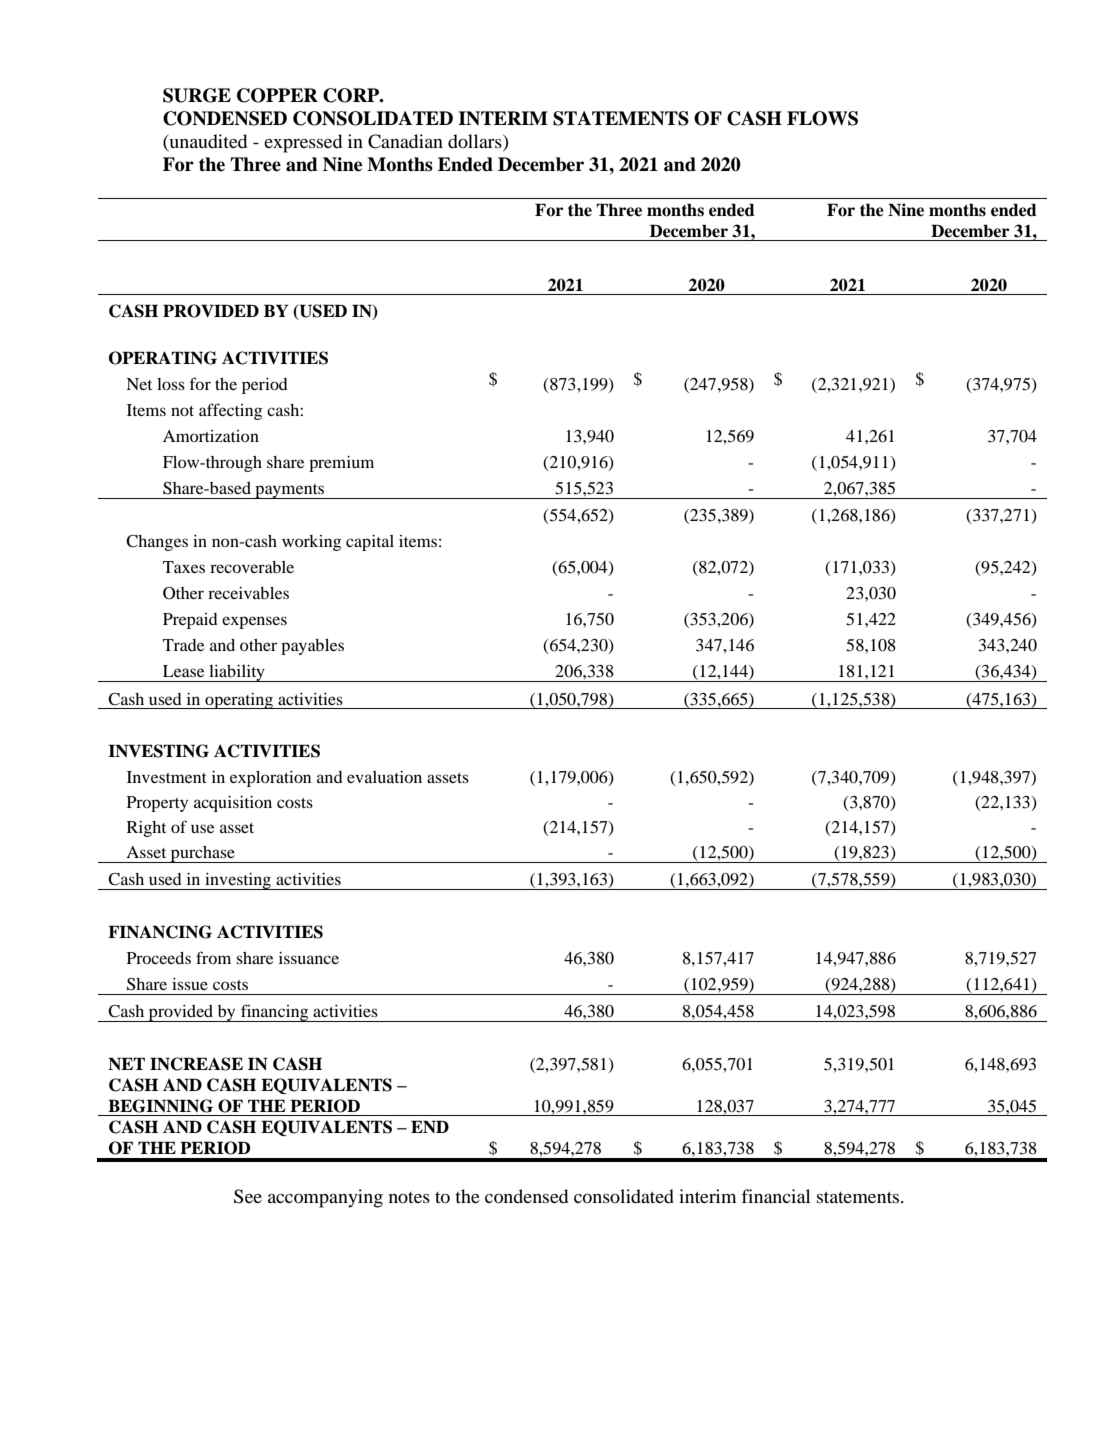 Image resolution: width=1106 pixels, height=1431 pixels. Describe the element at coordinates (476, 142) in the screenshot. I see `dollars` at that location.
